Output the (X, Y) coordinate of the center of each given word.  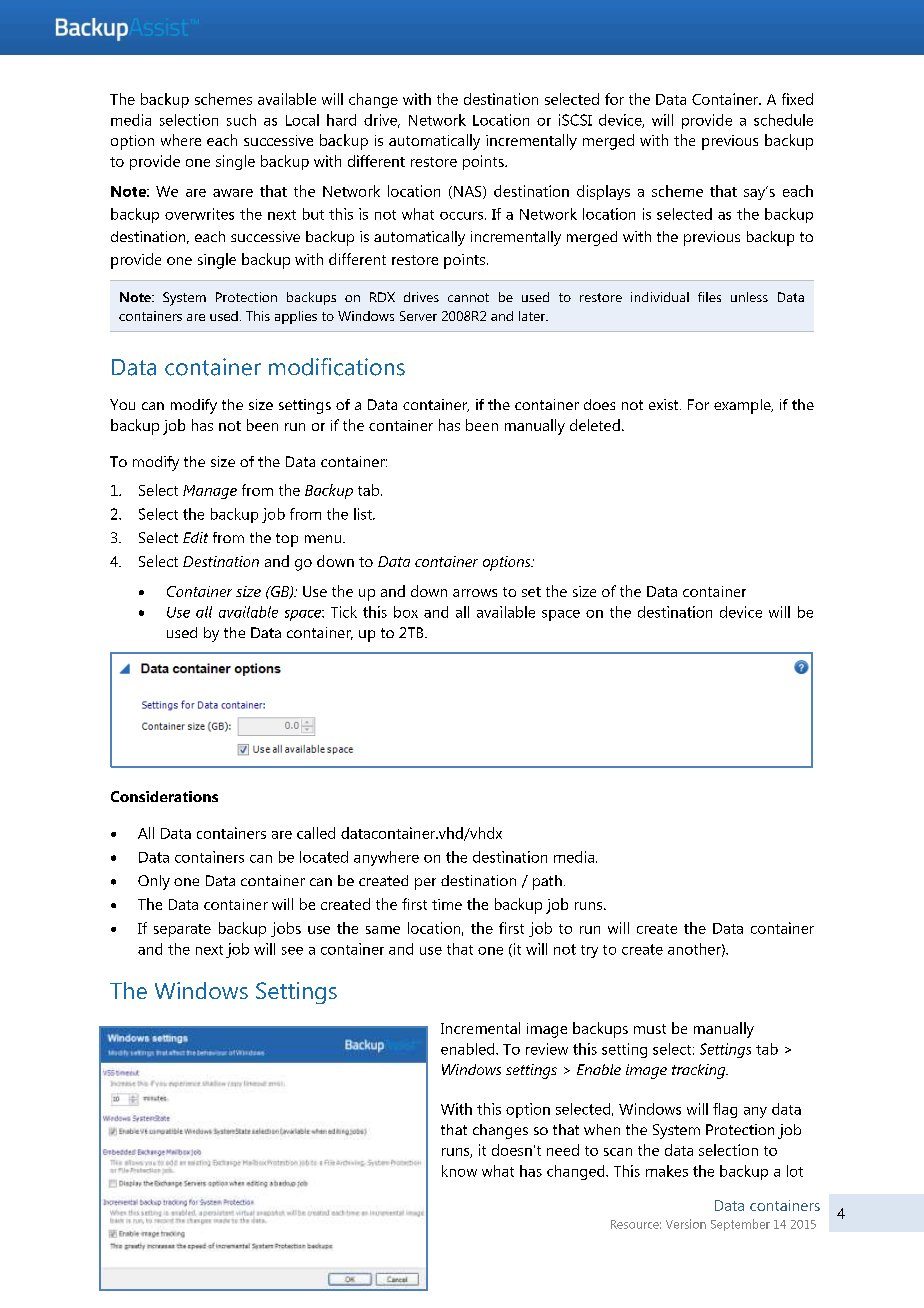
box (406, 612)
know (459, 1171)
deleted (595, 425)
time (447, 904)
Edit (195, 537)
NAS (469, 192)
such (241, 120)
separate (182, 930)
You (122, 404)
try (589, 951)
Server (418, 316)
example (743, 406)
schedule (783, 120)
